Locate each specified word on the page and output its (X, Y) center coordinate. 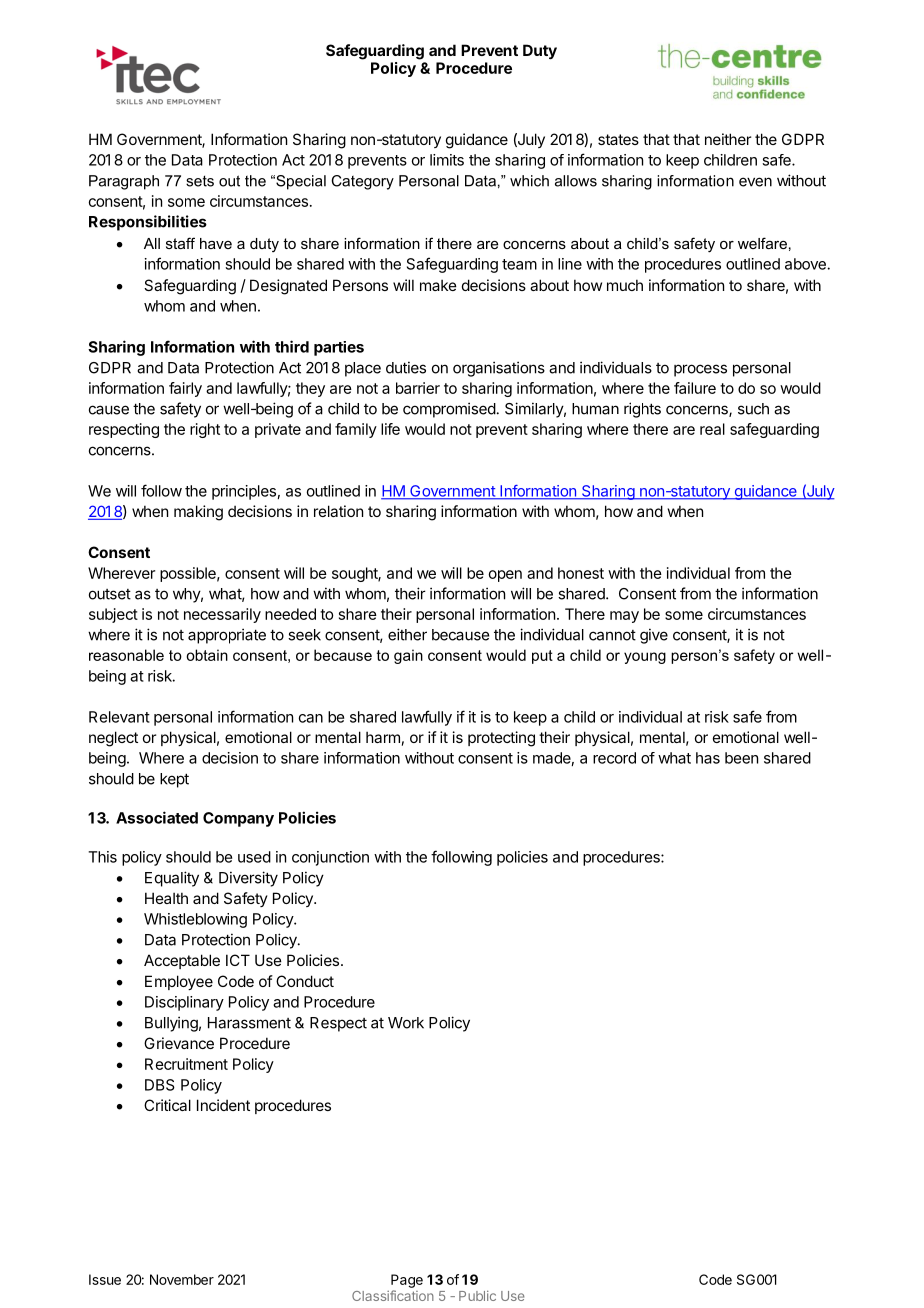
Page (407, 1281)
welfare (762, 243)
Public (477, 1295)
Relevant (119, 717)
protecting (501, 739)
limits (447, 160)
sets (200, 181)
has (708, 758)
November (182, 1279)
